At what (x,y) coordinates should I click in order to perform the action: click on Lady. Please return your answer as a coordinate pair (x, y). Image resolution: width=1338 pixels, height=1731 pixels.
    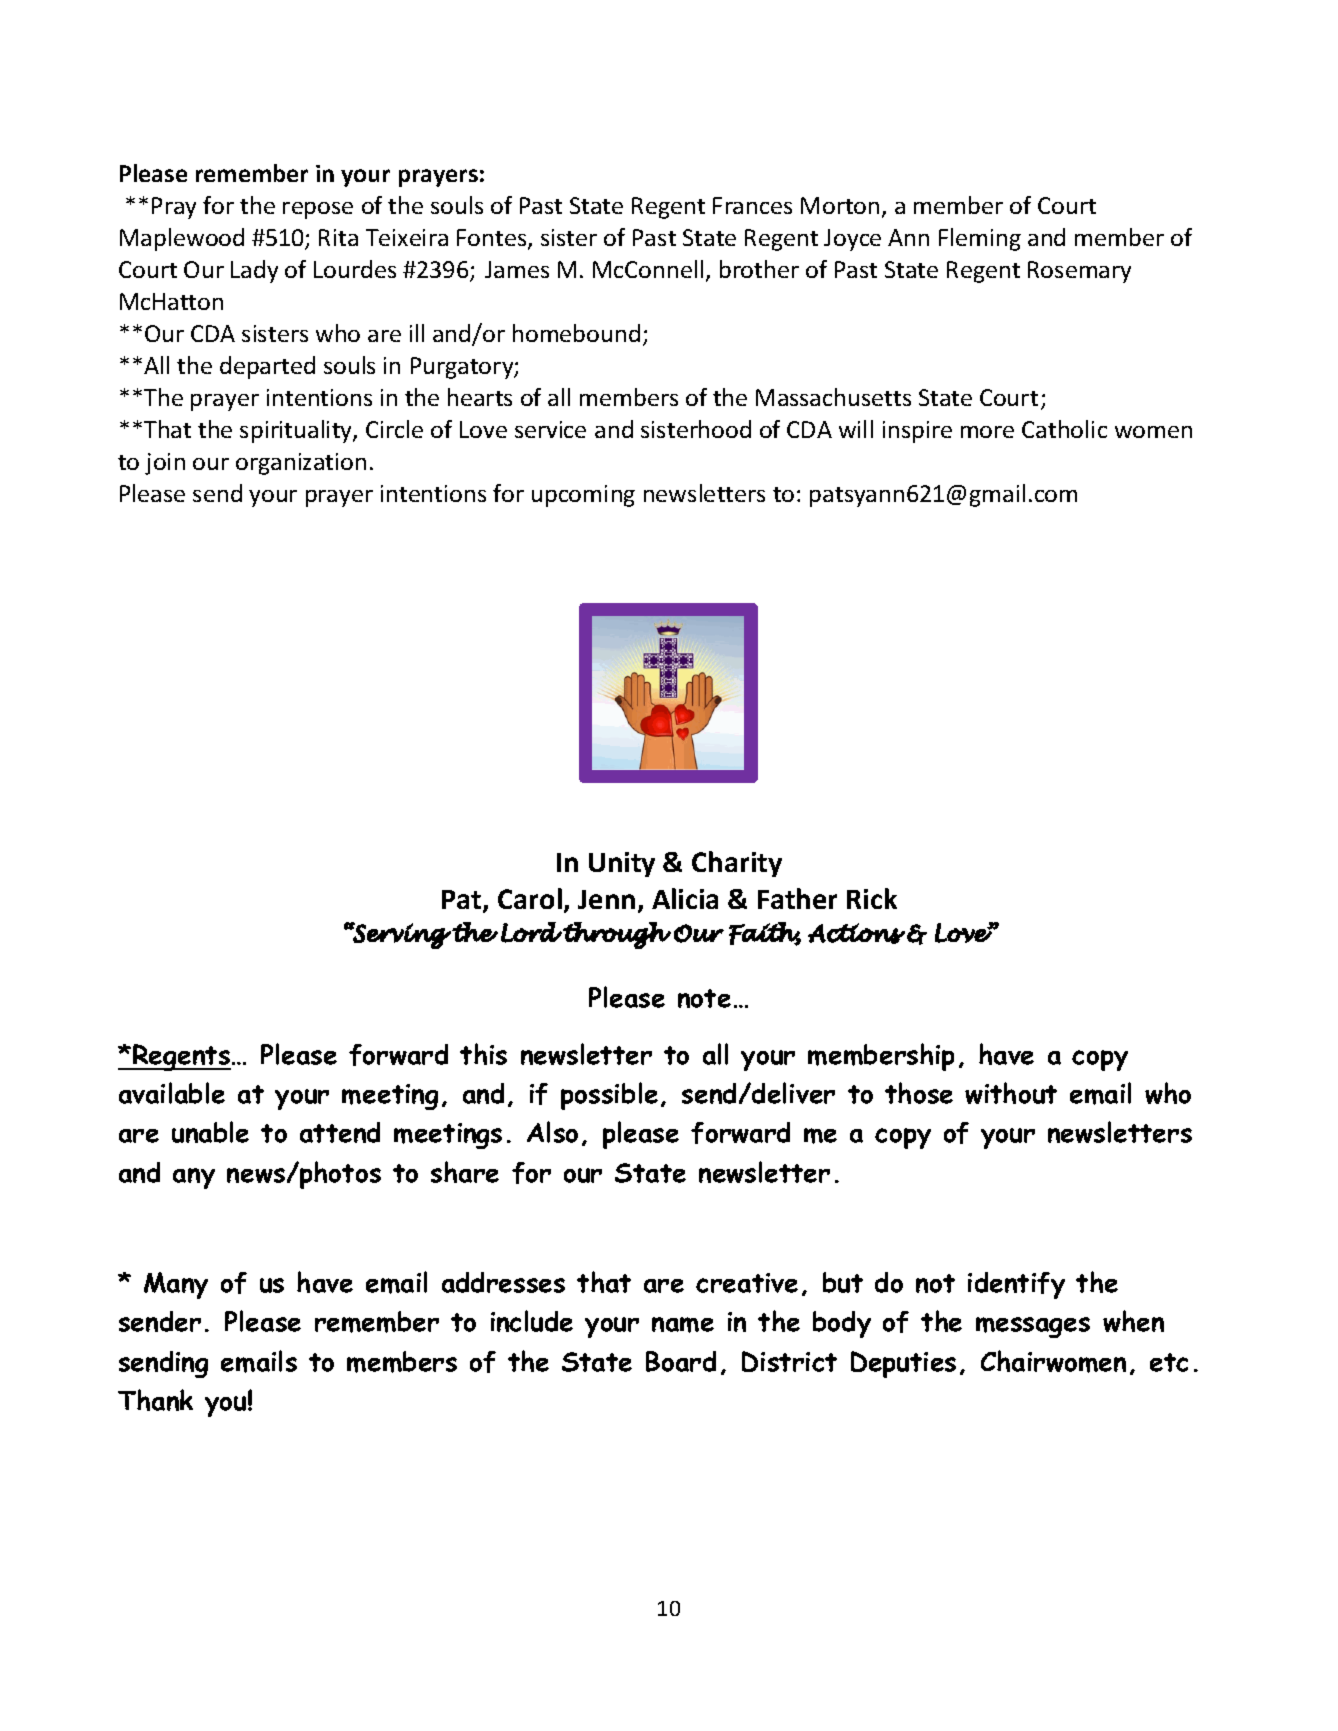
    Looking at the image, I should click on (254, 271).
